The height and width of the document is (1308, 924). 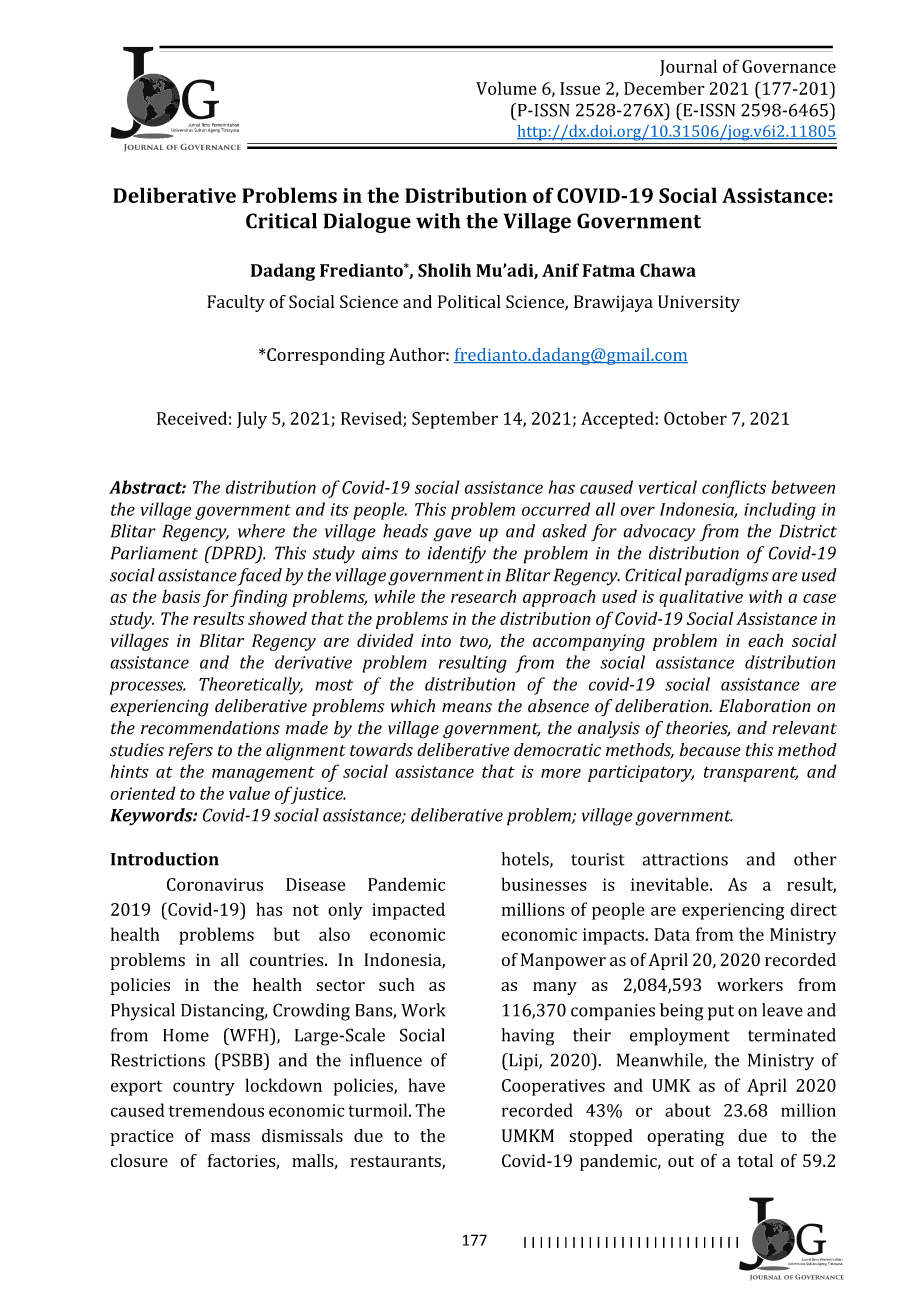 What do you see at coordinates (367, 223) in the document?
I see `Dialogue` at bounding box center [367, 223].
